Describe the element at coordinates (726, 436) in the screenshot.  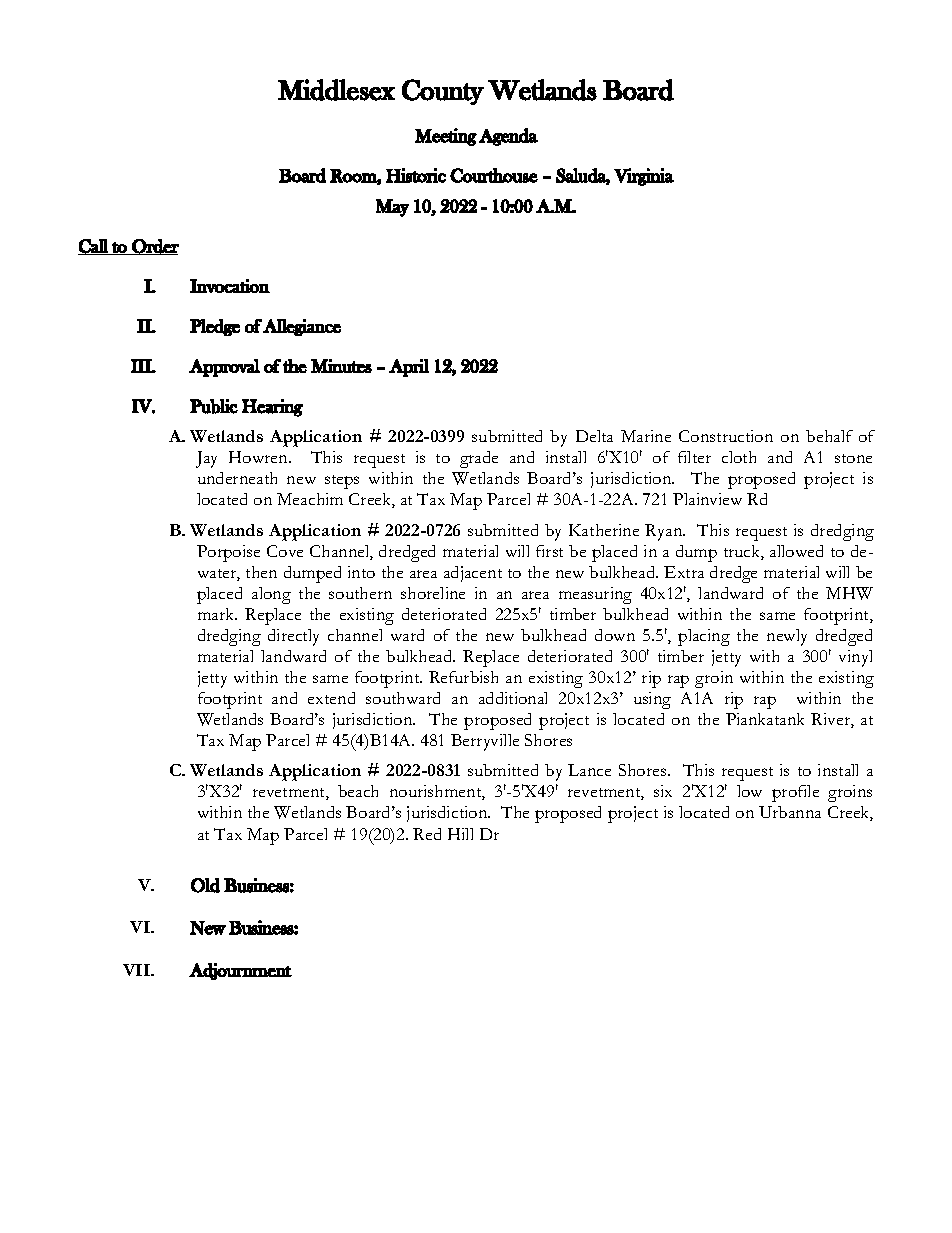
I see `Construction` at that location.
